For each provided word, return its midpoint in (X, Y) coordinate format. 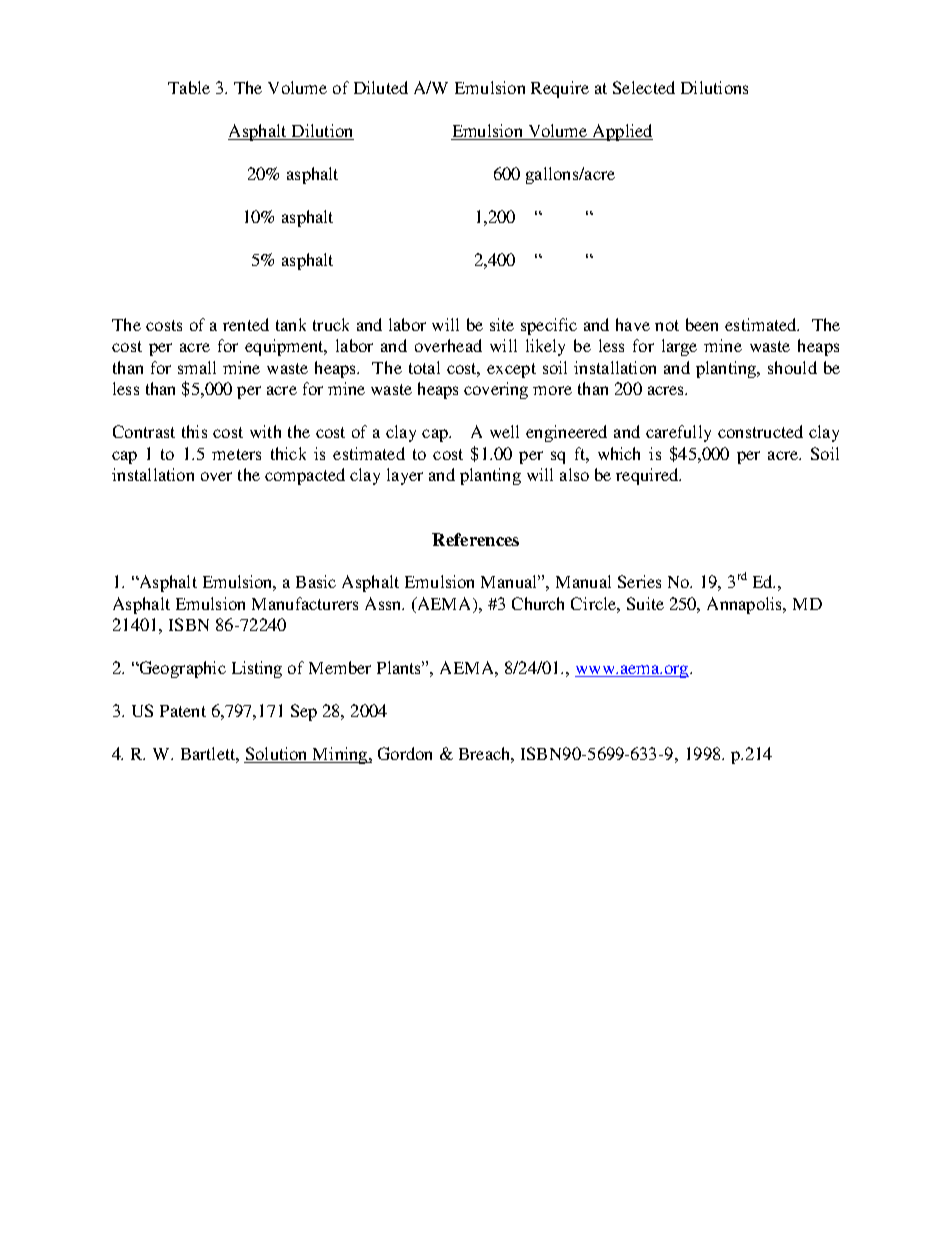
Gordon (405, 753)
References (475, 539)
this (194, 431)
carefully (678, 433)
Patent (183, 711)
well (504, 431)
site (502, 324)
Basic (316, 581)
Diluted (381, 87)
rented (246, 324)
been (702, 324)
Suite (645, 603)
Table (189, 87)
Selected (644, 87)
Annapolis (746, 605)
